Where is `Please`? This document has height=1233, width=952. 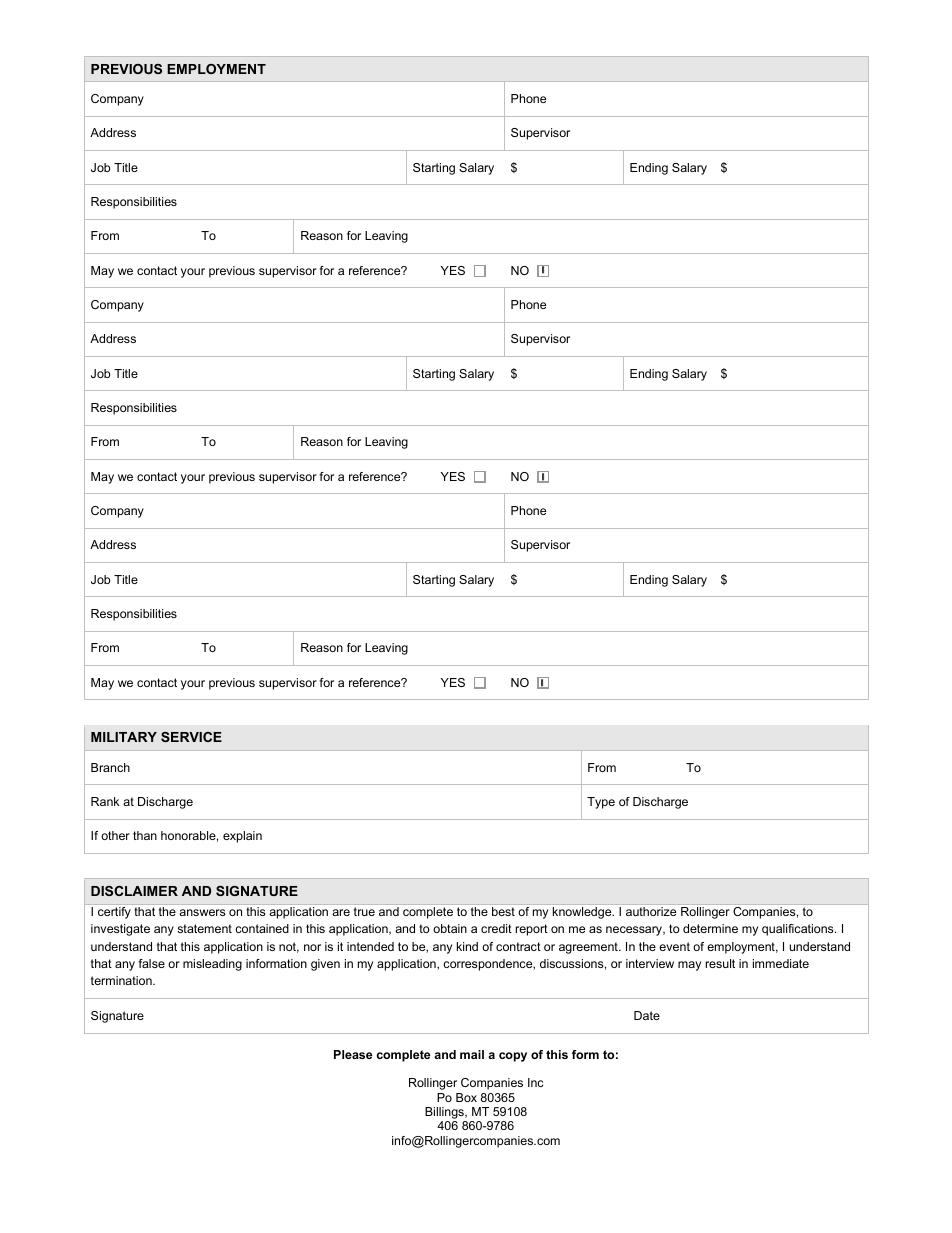
Please is located at coordinates (353, 1054).
